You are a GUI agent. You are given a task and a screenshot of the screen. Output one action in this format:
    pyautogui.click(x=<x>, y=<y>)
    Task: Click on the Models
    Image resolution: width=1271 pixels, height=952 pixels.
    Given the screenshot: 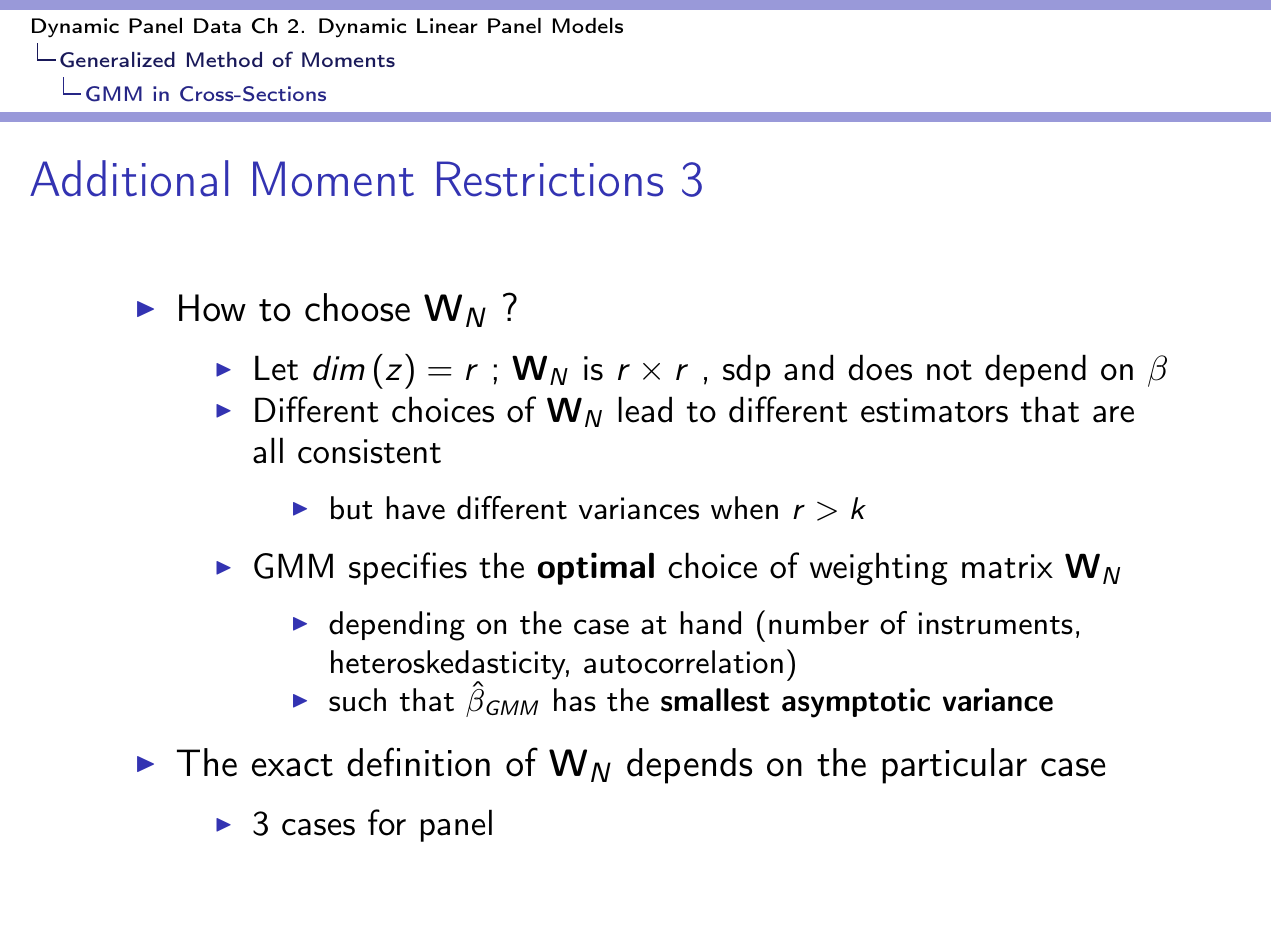 What is the action you would take?
    pyautogui.click(x=588, y=25)
